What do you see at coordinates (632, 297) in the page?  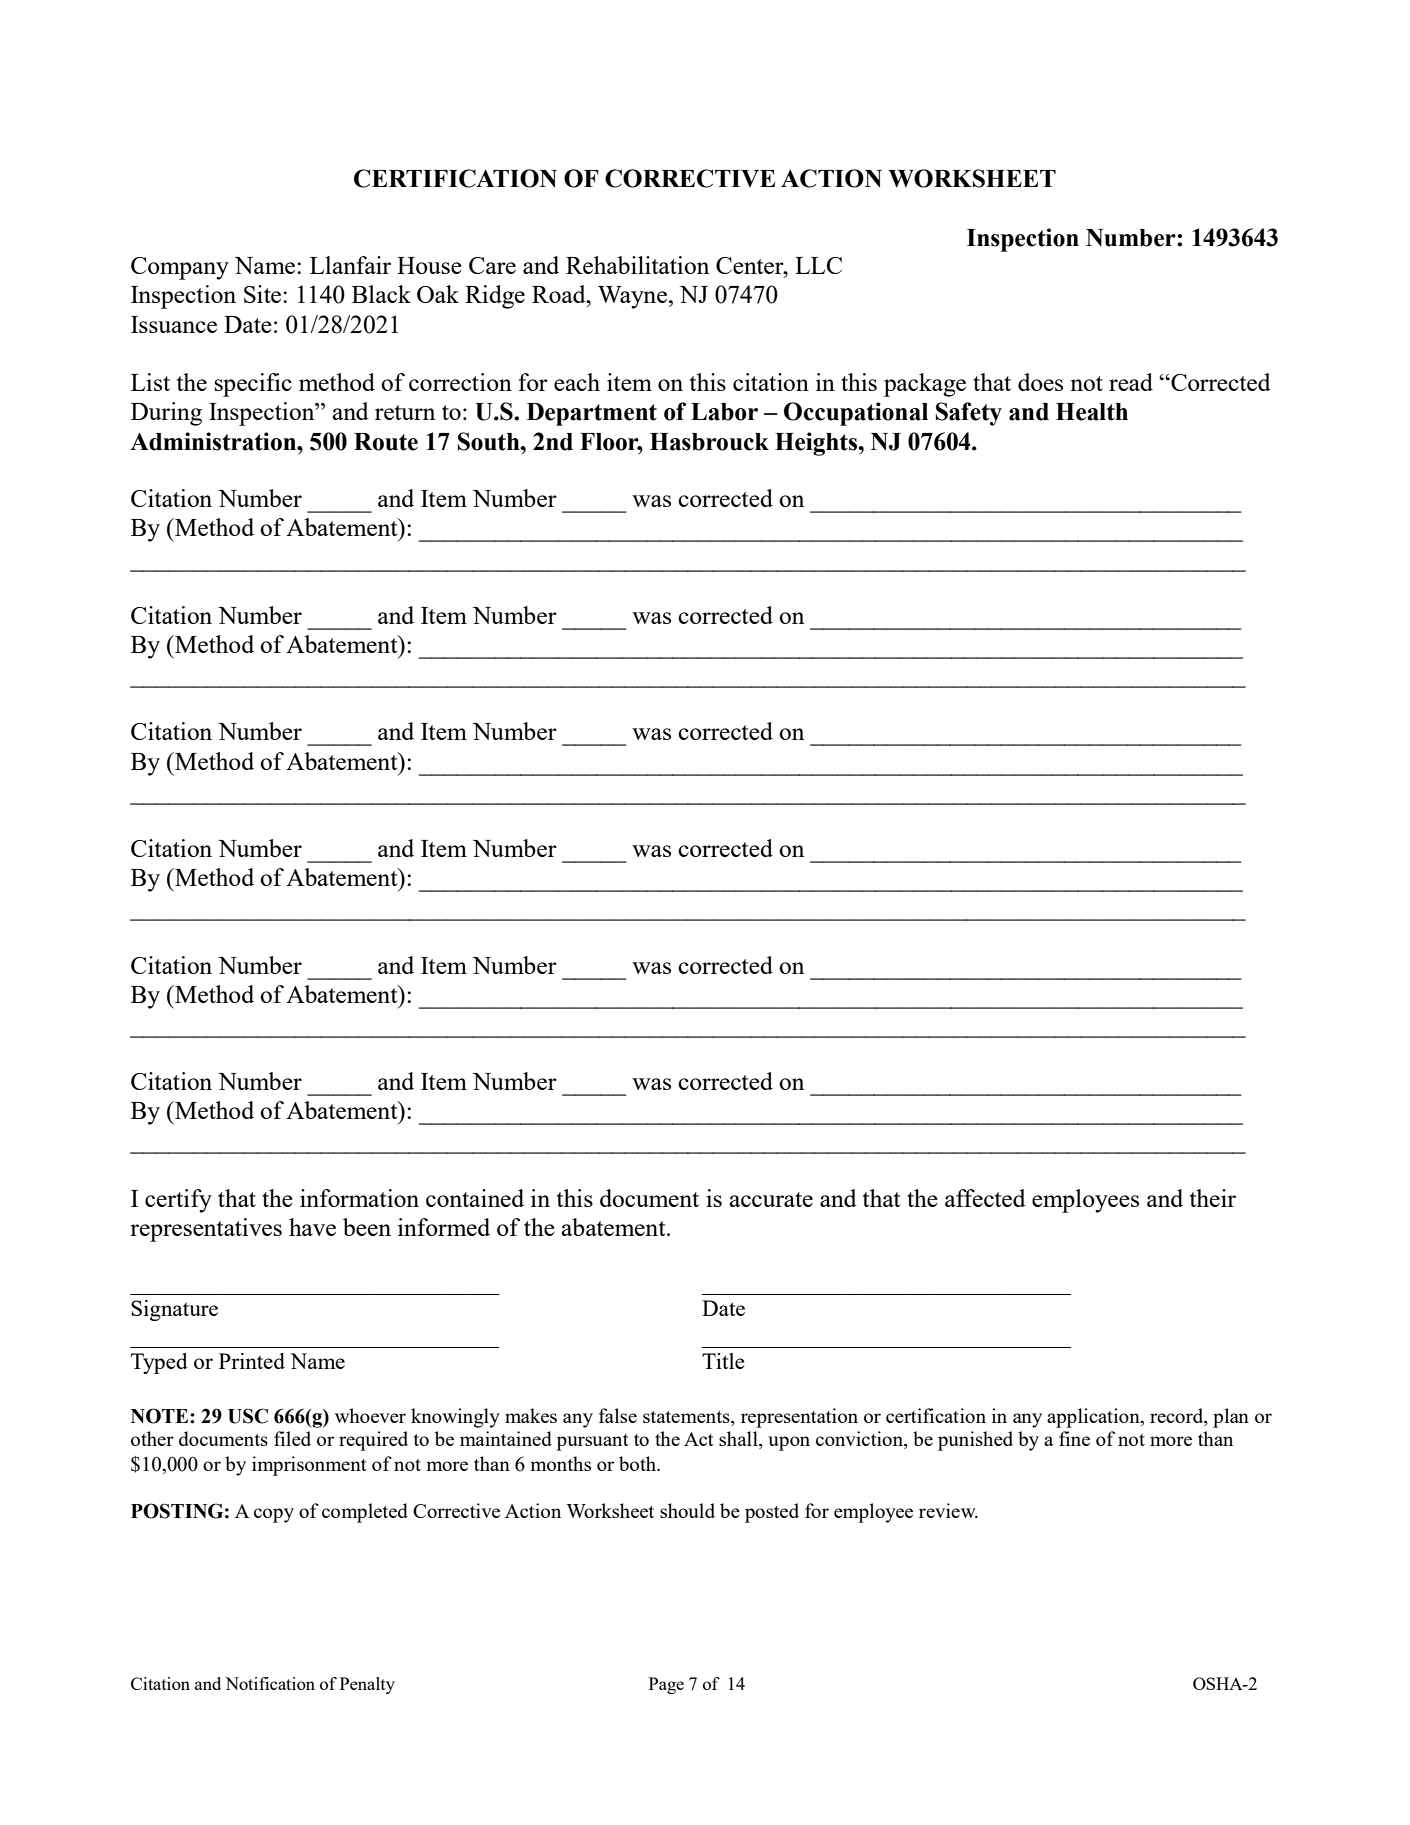 I see `Wayne` at bounding box center [632, 297].
